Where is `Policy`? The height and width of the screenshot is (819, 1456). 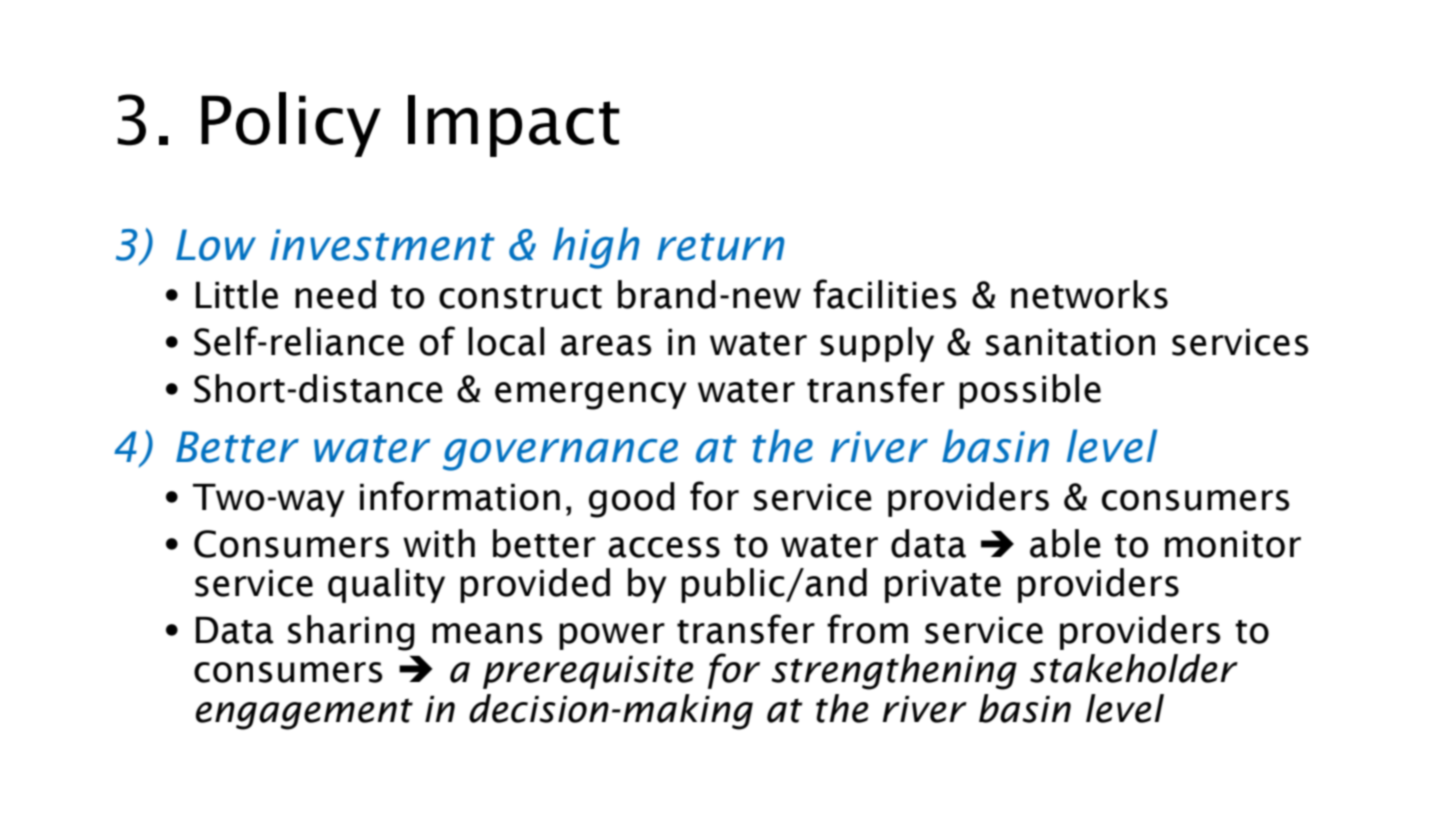
Policy is located at coordinates (291, 124).
